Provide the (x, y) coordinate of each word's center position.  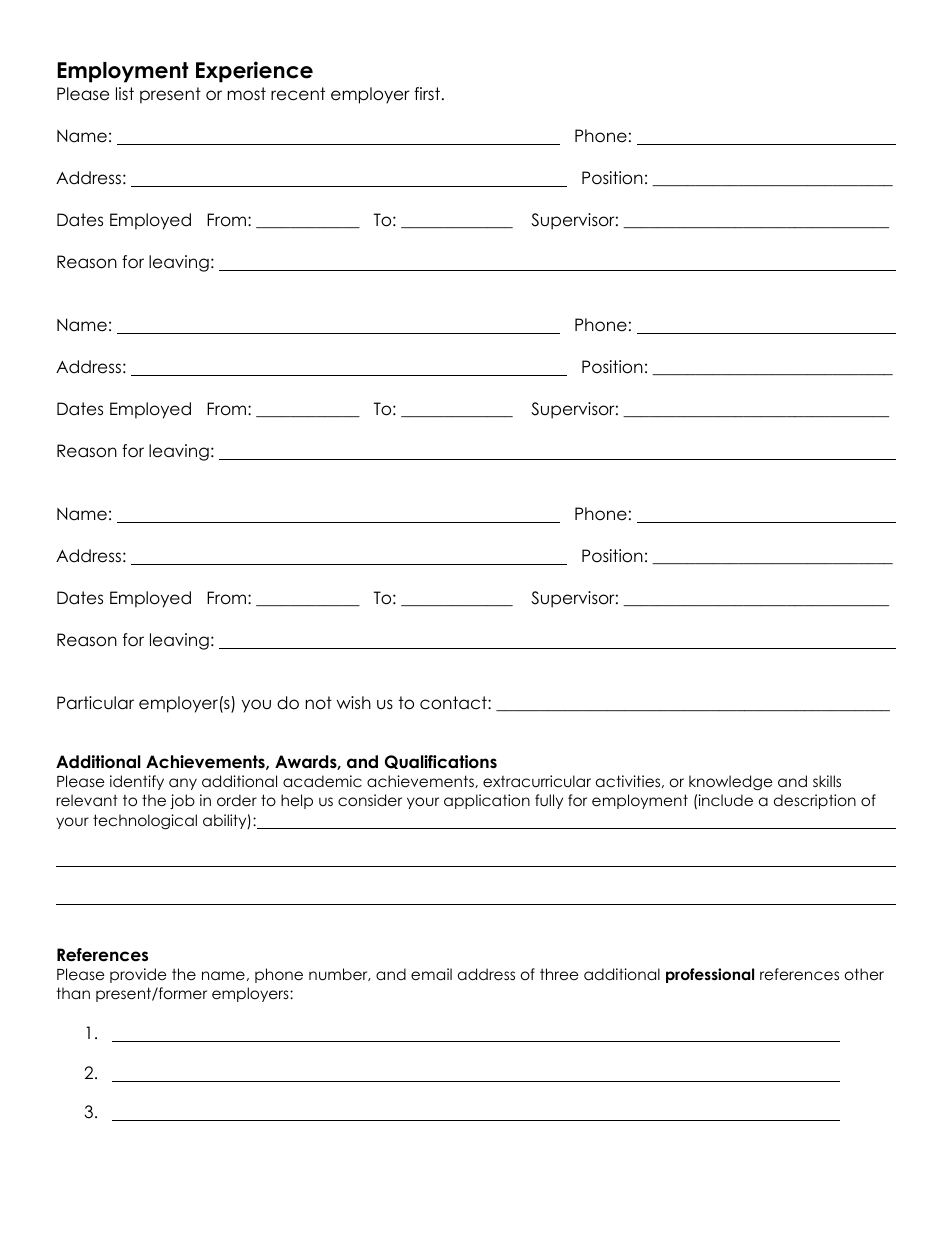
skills (827, 781)
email (431, 974)
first (427, 93)
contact (454, 703)
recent (298, 94)
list (125, 93)
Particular (95, 703)
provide (138, 975)
